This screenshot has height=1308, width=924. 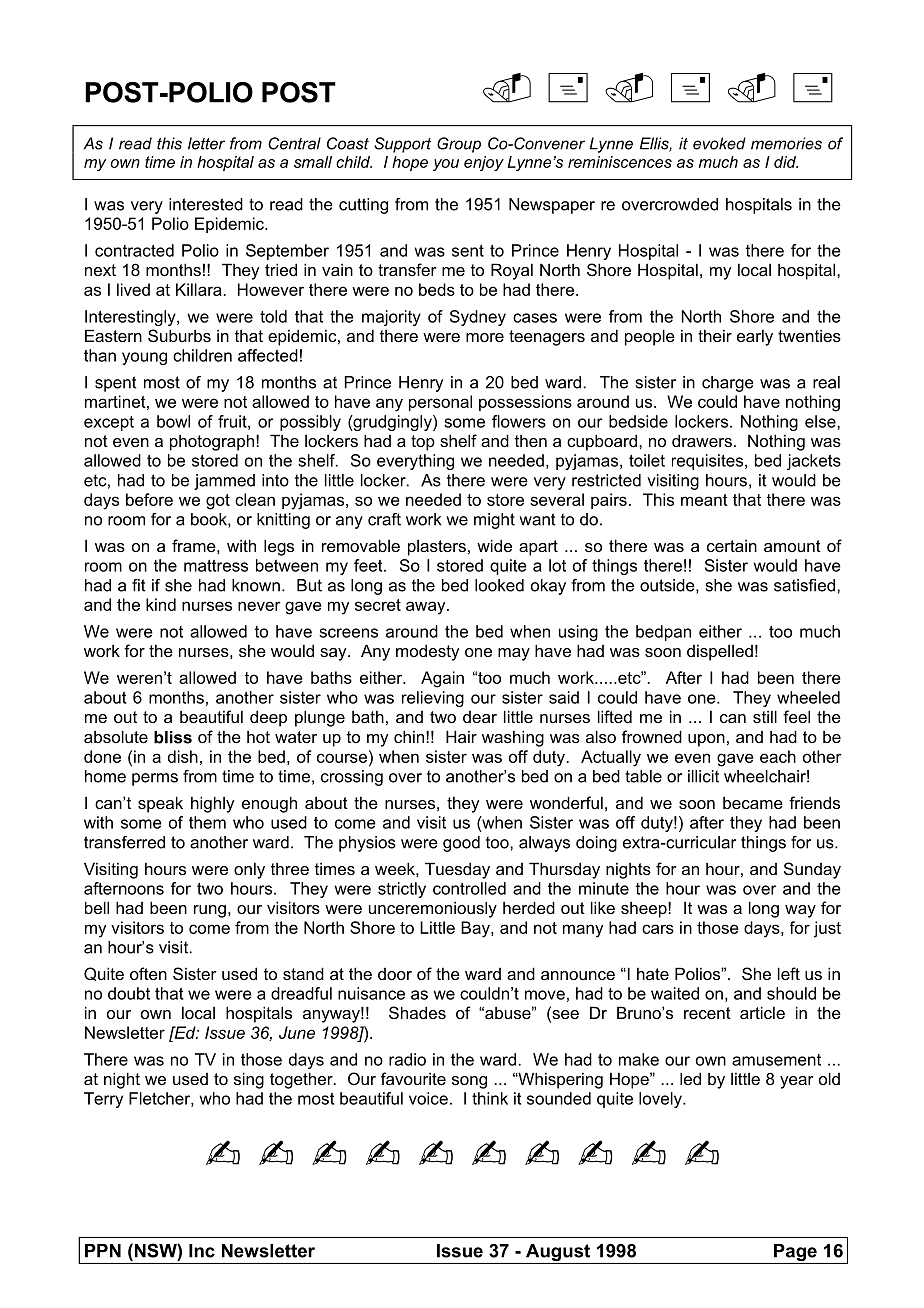 What do you see at coordinates (795, 1254) in the screenshot?
I see `Page` at bounding box center [795, 1254].
